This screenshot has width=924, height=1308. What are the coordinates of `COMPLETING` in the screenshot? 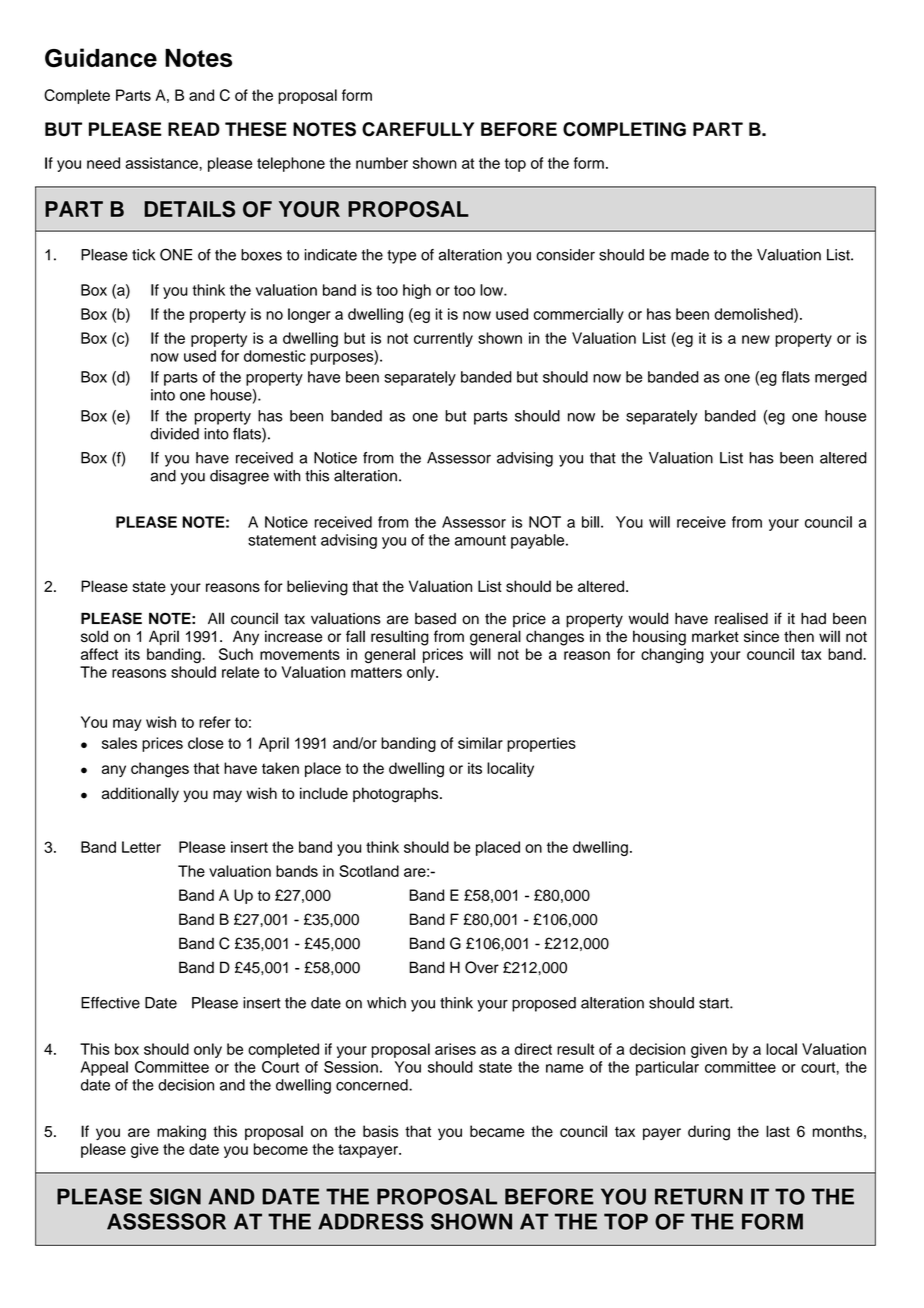 It's located at (624, 129).
